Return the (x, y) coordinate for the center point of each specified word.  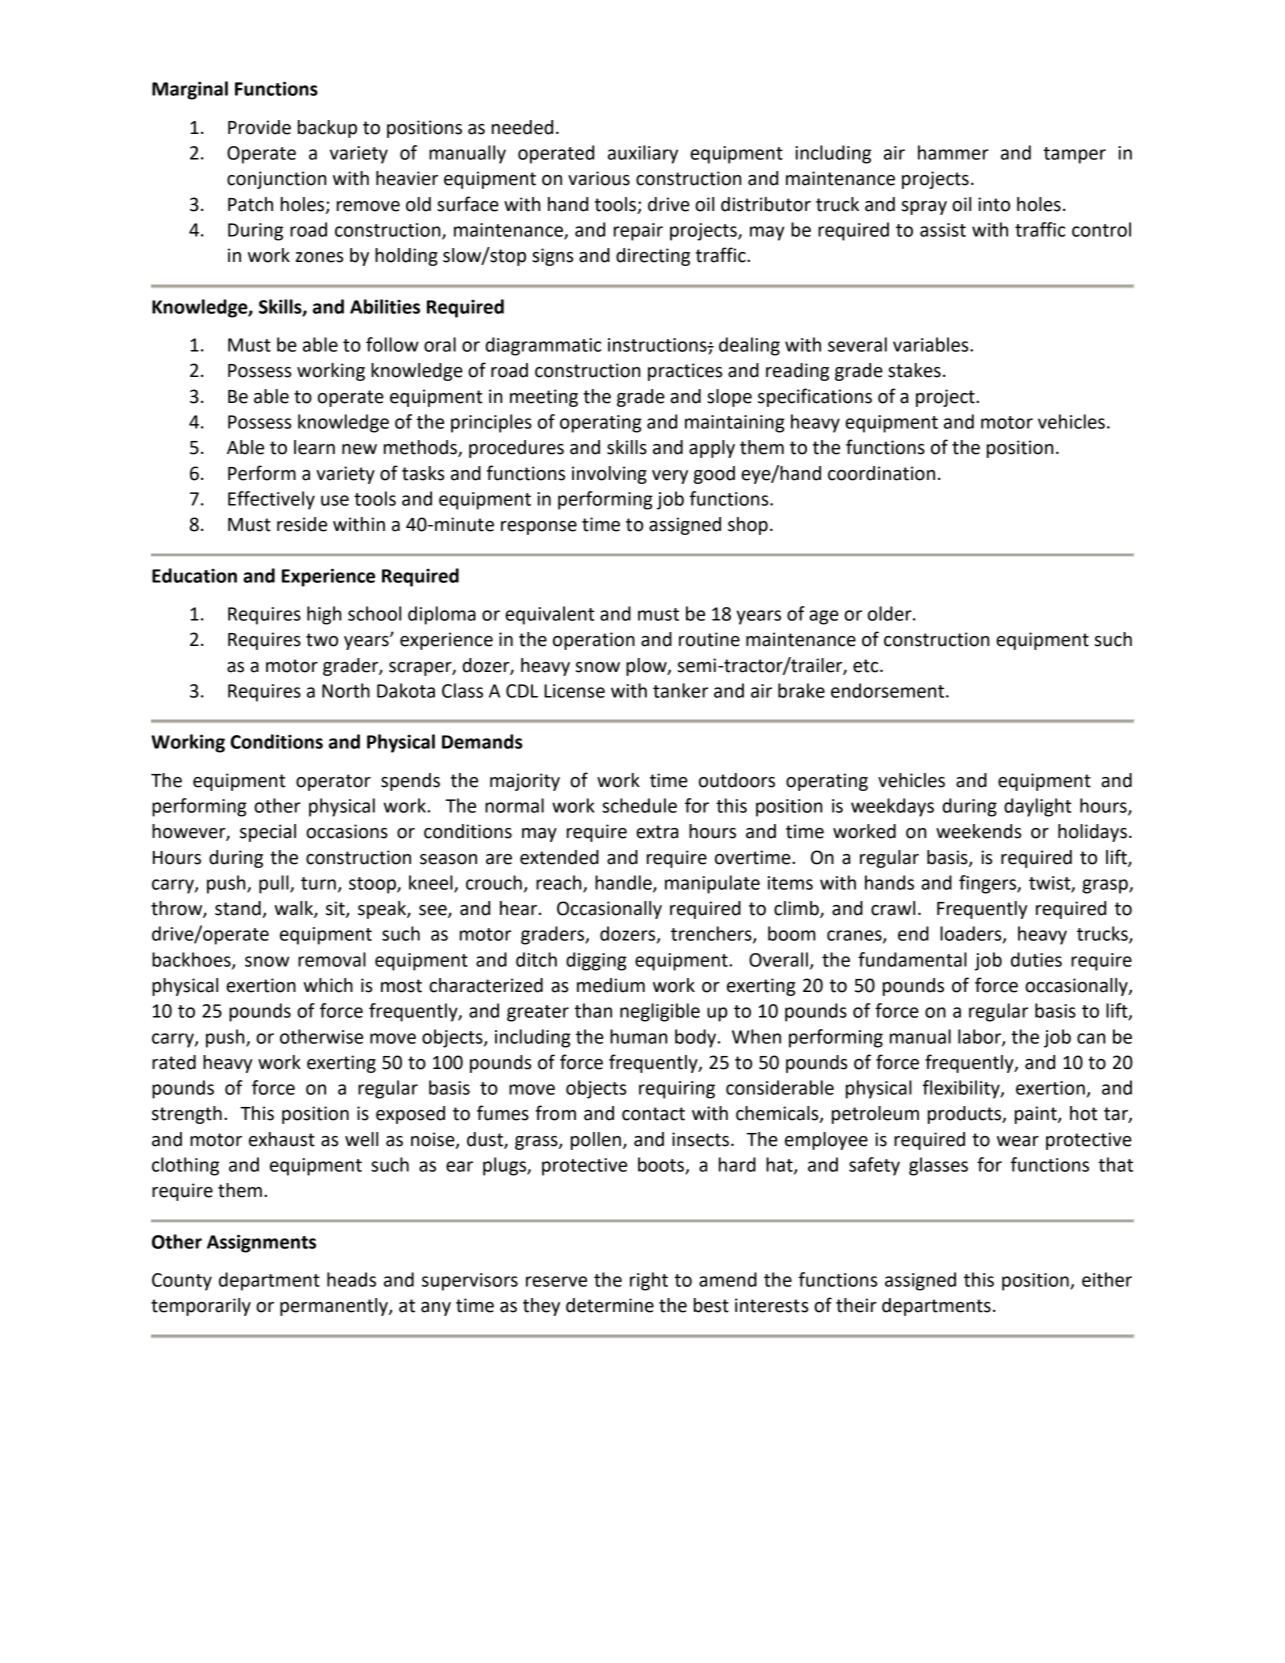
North (346, 690)
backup (327, 129)
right (649, 1281)
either (1107, 1279)
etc (867, 666)
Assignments (261, 1243)
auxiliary (643, 154)
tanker (680, 690)
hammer (953, 152)
